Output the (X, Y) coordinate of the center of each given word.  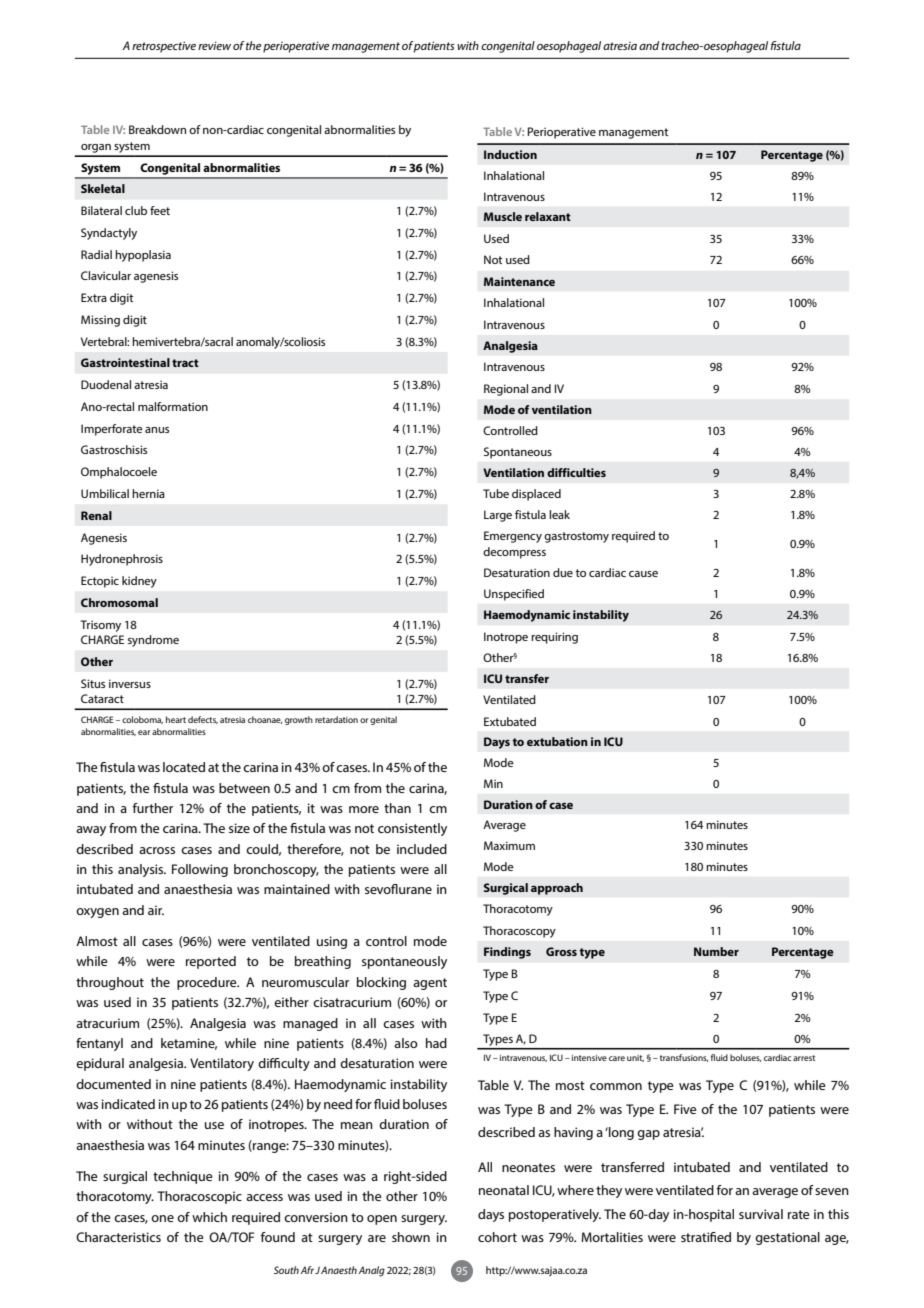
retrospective (164, 47)
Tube (496, 493)
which (209, 1217)
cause (643, 574)
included (422, 849)
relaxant (548, 216)
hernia (148, 493)
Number (716, 951)
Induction (510, 154)
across (157, 850)
